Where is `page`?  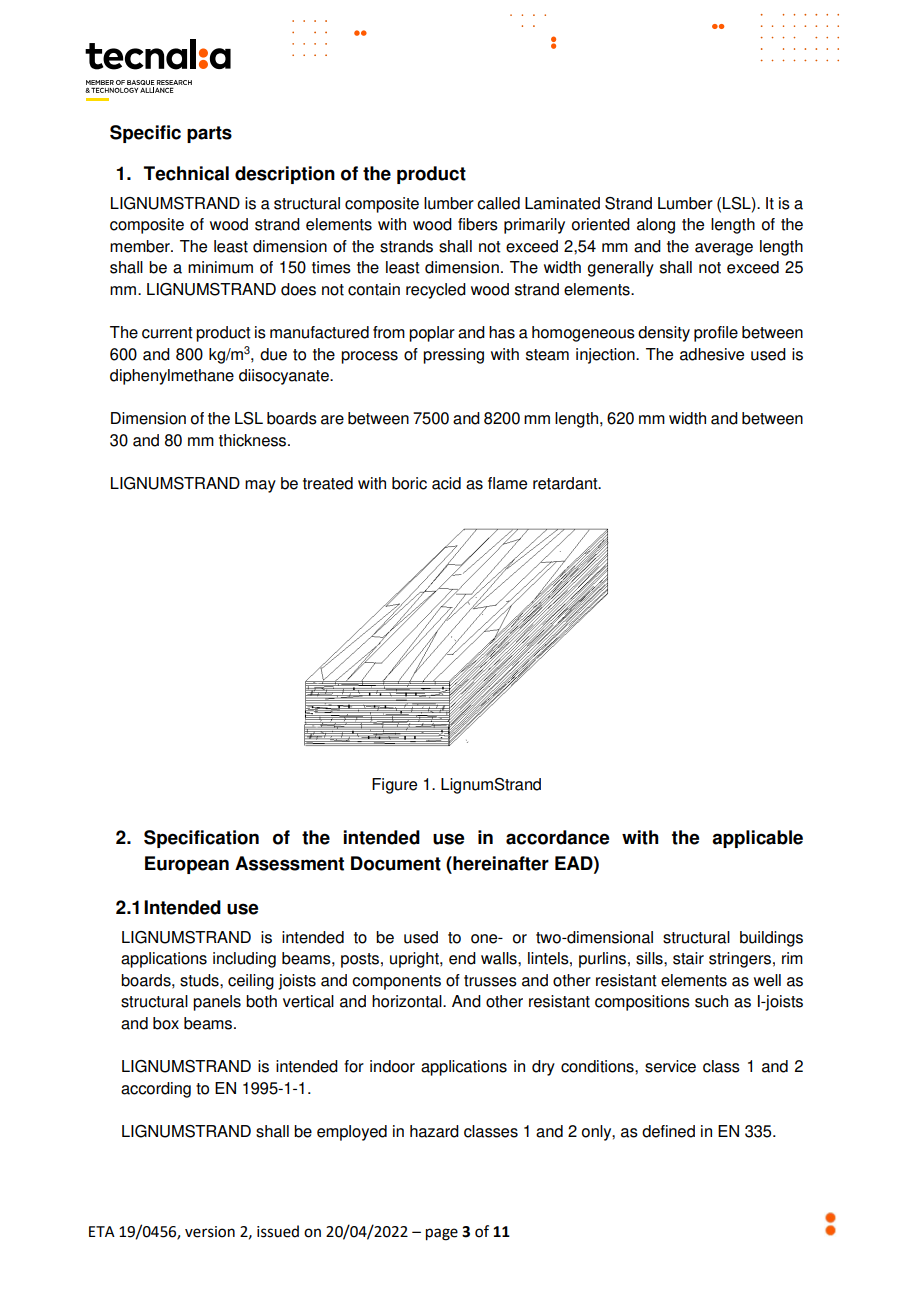 page is located at coordinates (442, 1234).
